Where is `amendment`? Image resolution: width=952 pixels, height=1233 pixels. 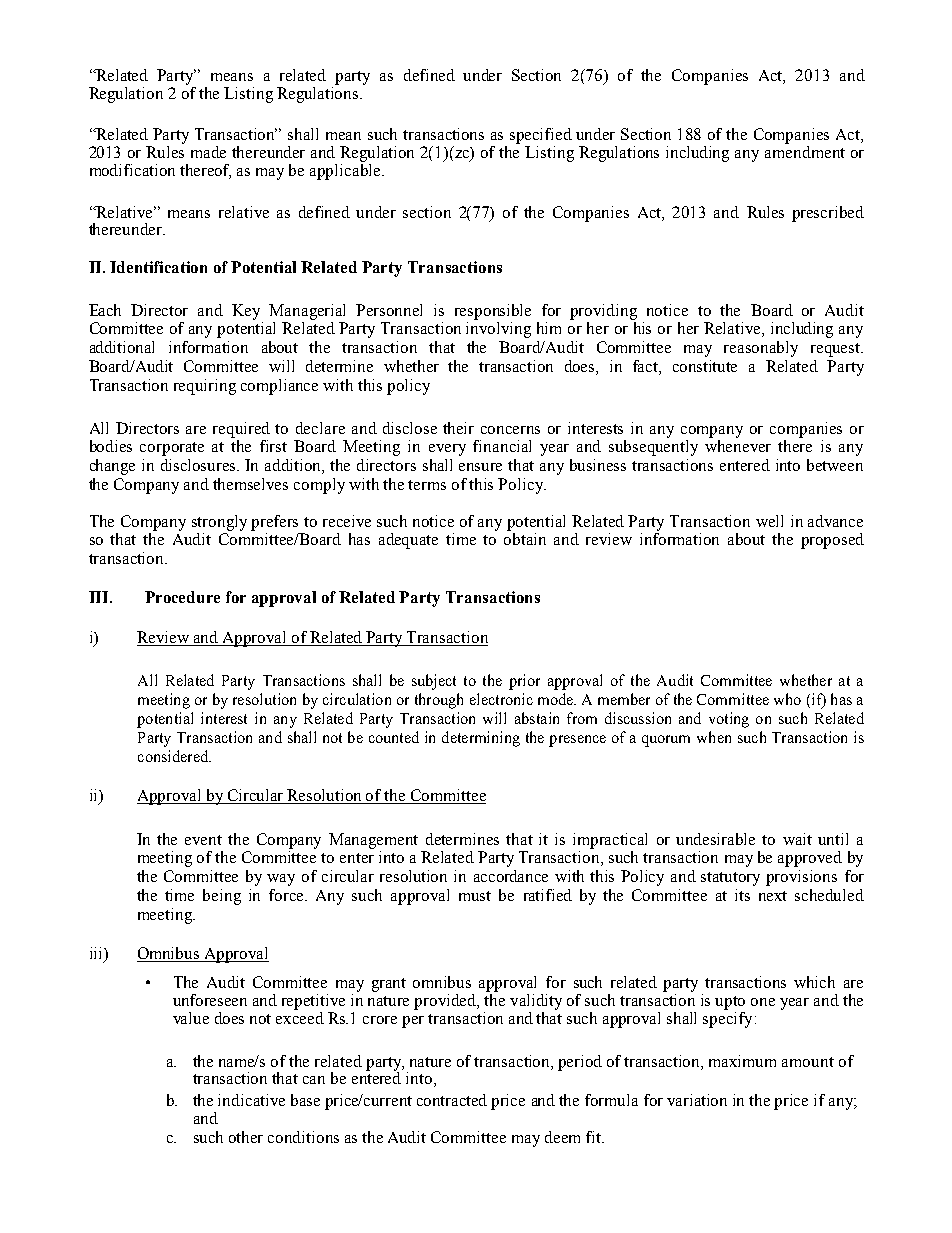
amendment is located at coordinates (805, 152).
